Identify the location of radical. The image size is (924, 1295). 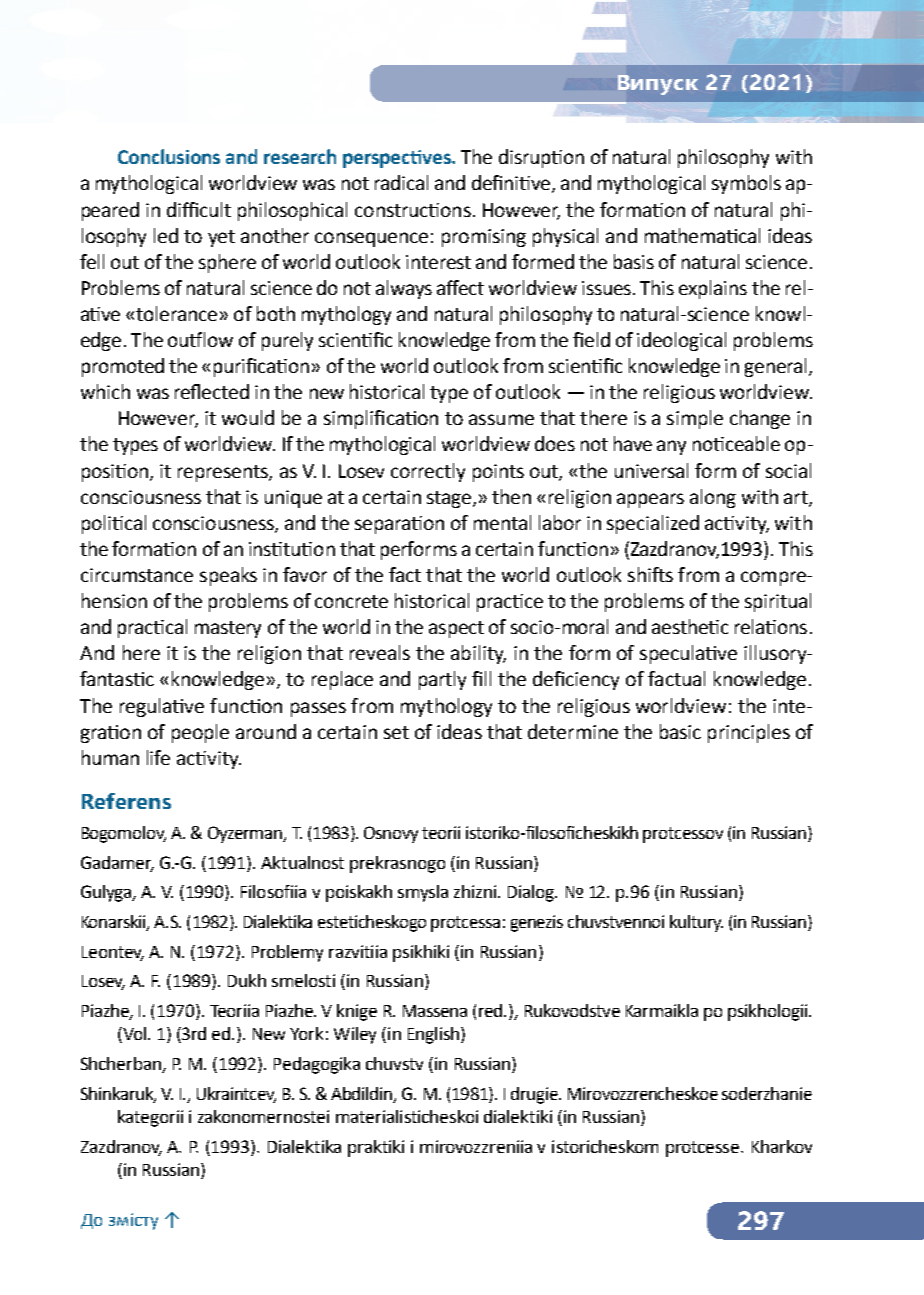
(401, 182).
